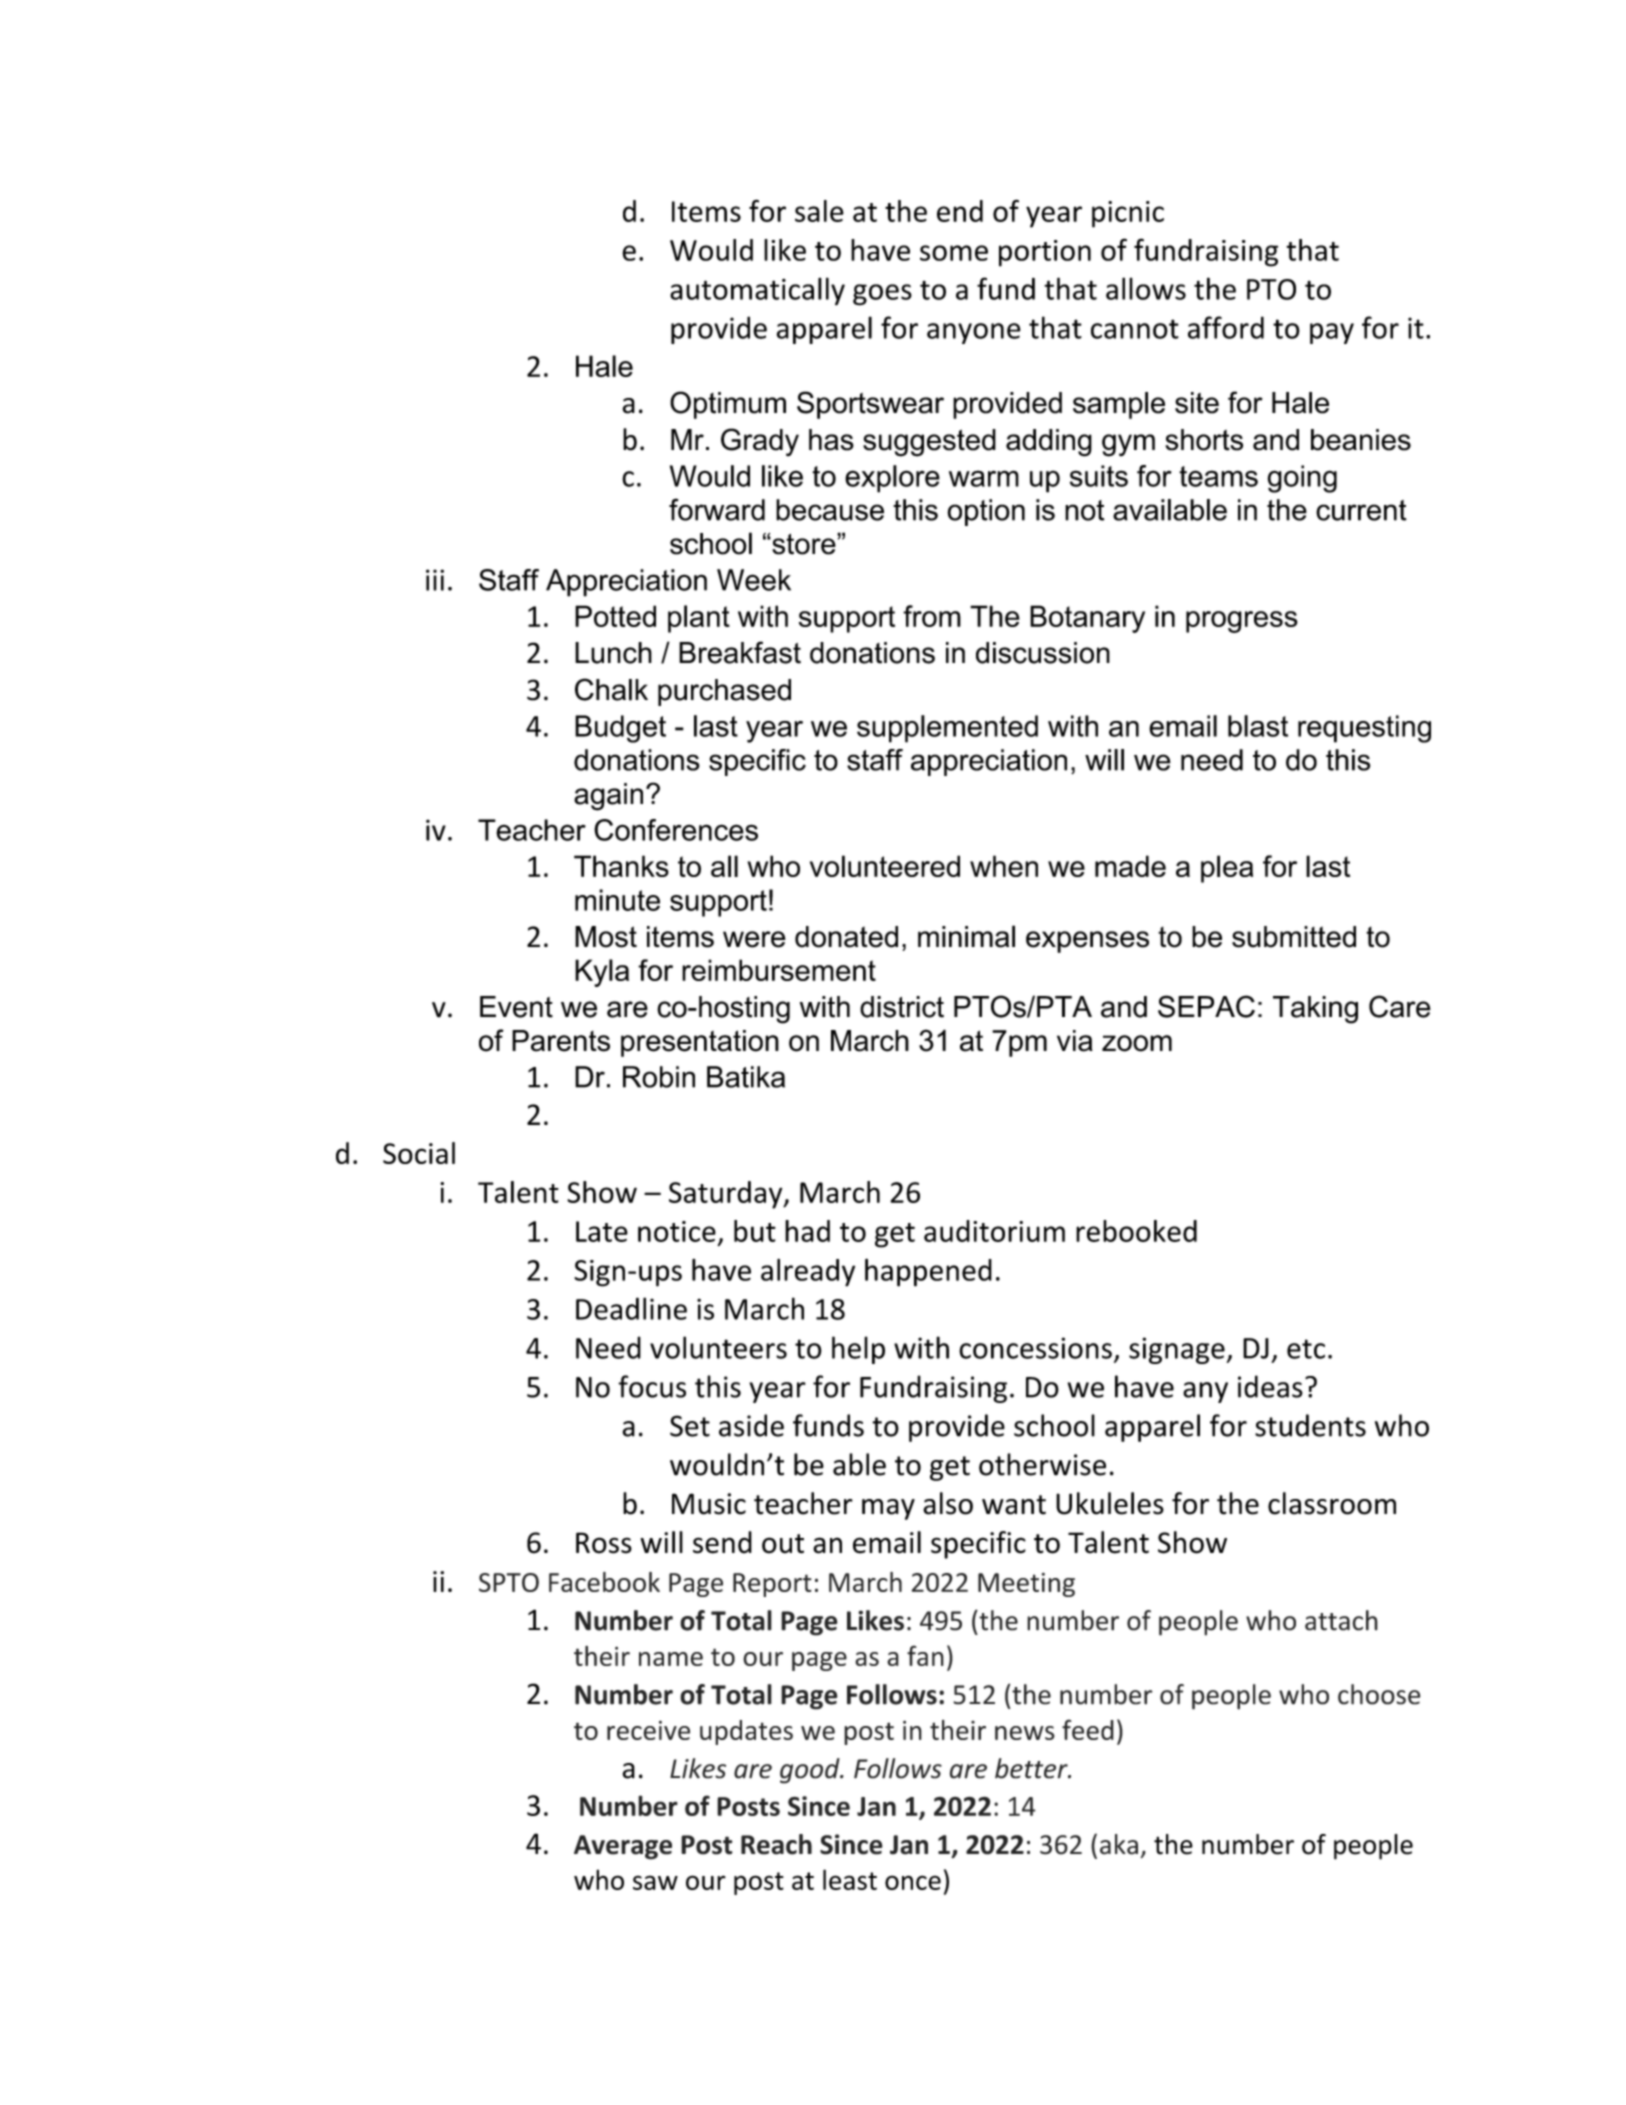 This image has height=2105, width=1626. What do you see at coordinates (1226, 327) in the image?
I see `afford` at bounding box center [1226, 327].
